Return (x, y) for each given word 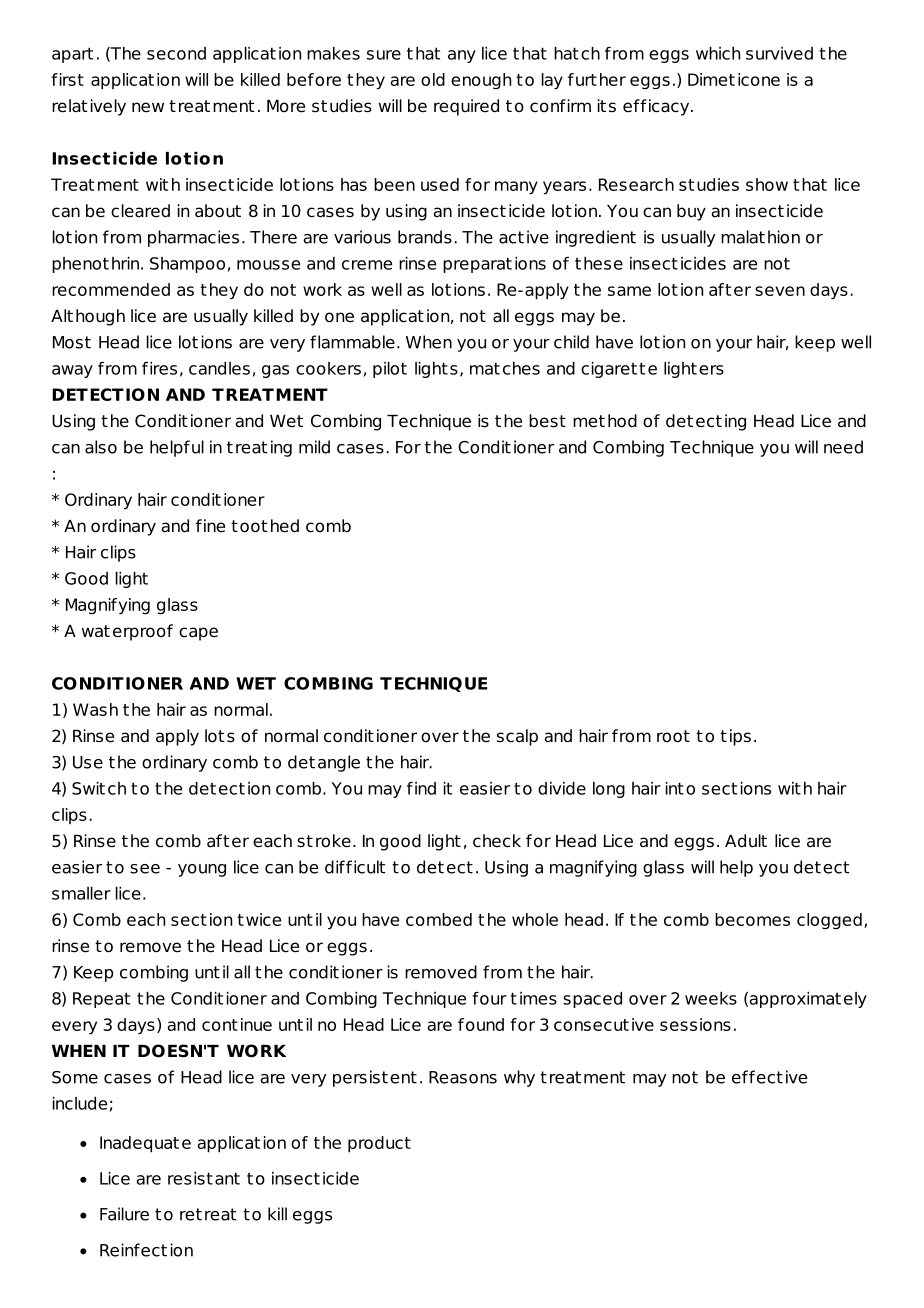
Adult (746, 841)
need (843, 447)
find (421, 788)
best (547, 421)
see (145, 869)
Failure (124, 1214)
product (379, 1144)
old (433, 79)
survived (779, 53)
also (101, 447)
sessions (695, 1024)
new (148, 107)
